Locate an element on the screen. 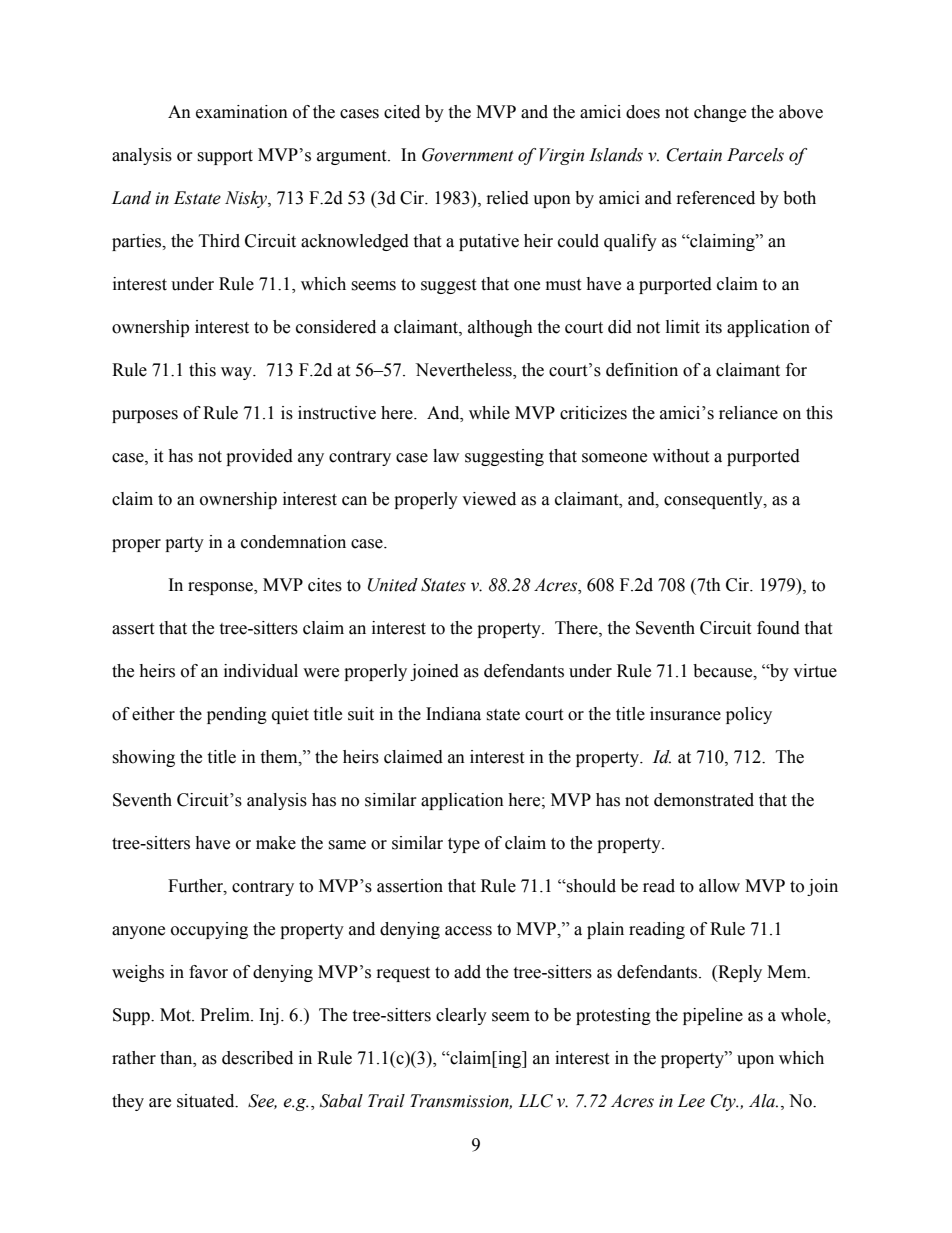  Parcels is located at coordinates (755, 155).
